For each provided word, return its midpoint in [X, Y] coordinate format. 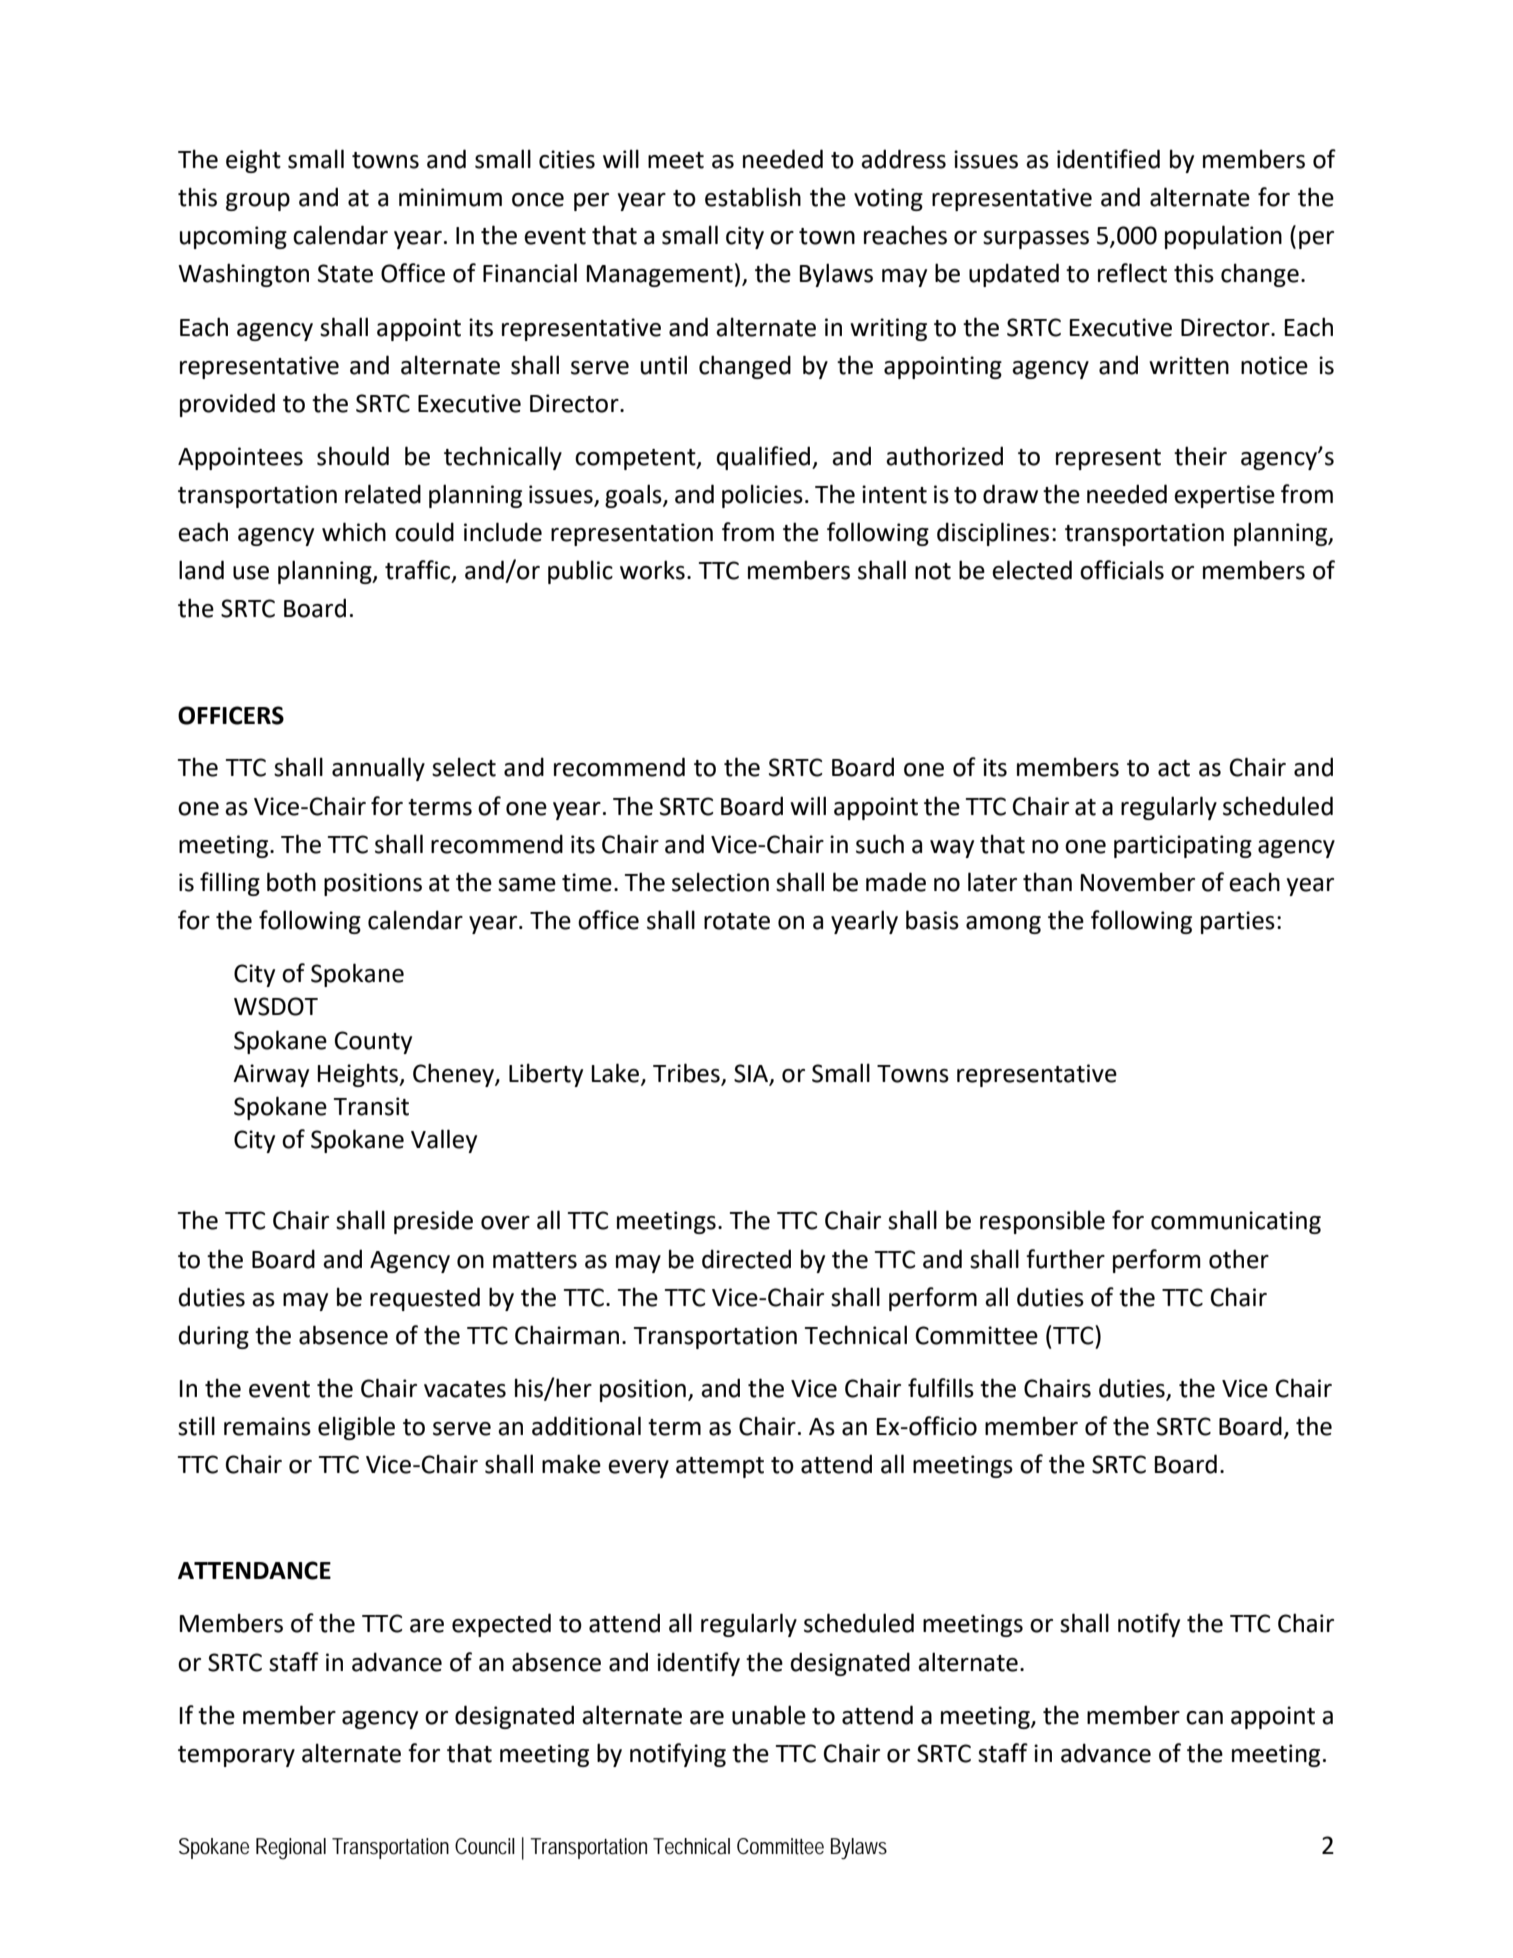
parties [1238, 922]
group [258, 202]
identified [1108, 159]
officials [1122, 570]
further [1065, 1259]
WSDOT [276, 1006]
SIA [752, 1074]
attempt [720, 1467]
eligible [356, 1428]
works [652, 570]
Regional [291, 1848]
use [251, 573]
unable [769, 1715]
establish [753, 197]
